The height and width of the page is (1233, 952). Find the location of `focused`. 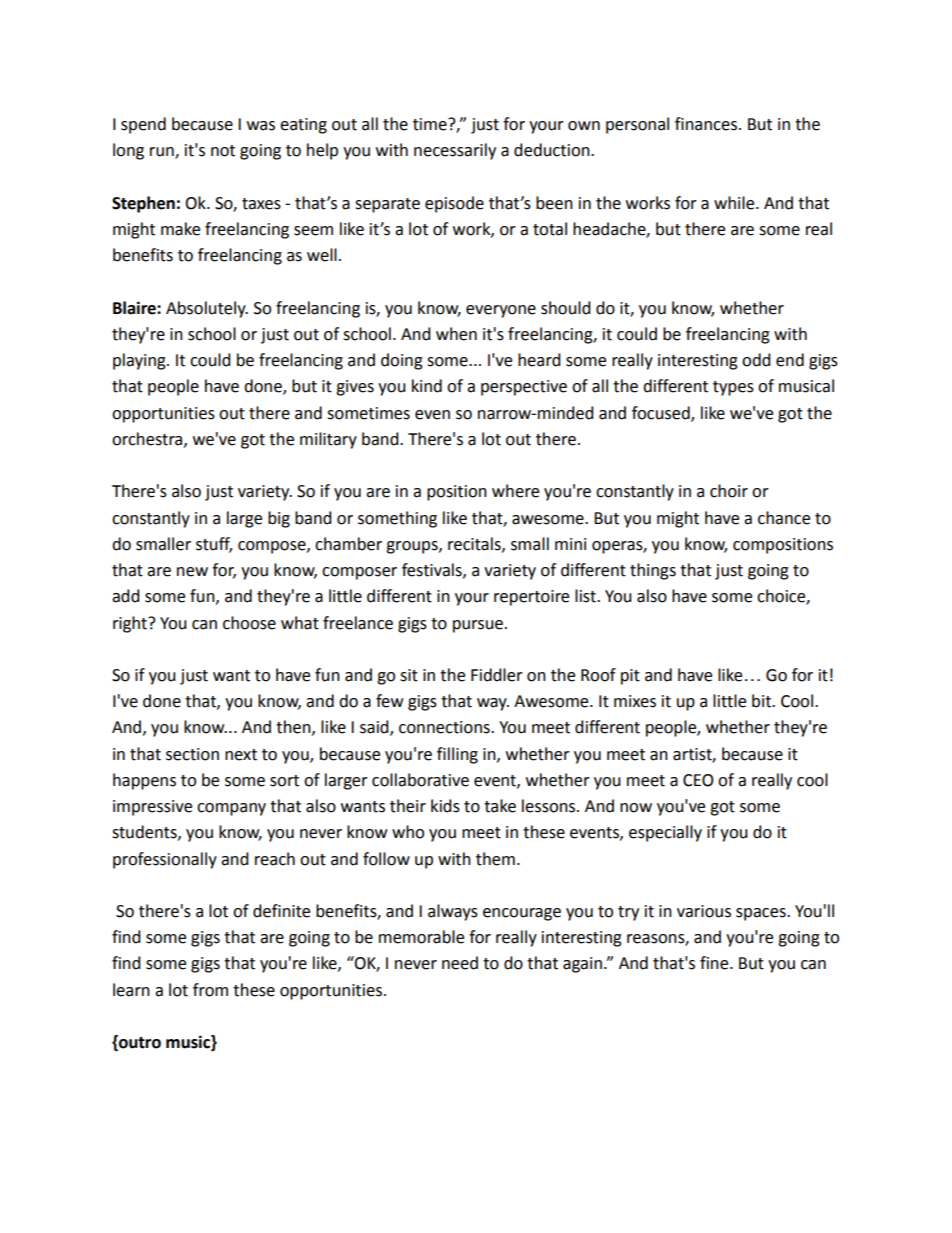

focused is located at coordinates (662, 413).
